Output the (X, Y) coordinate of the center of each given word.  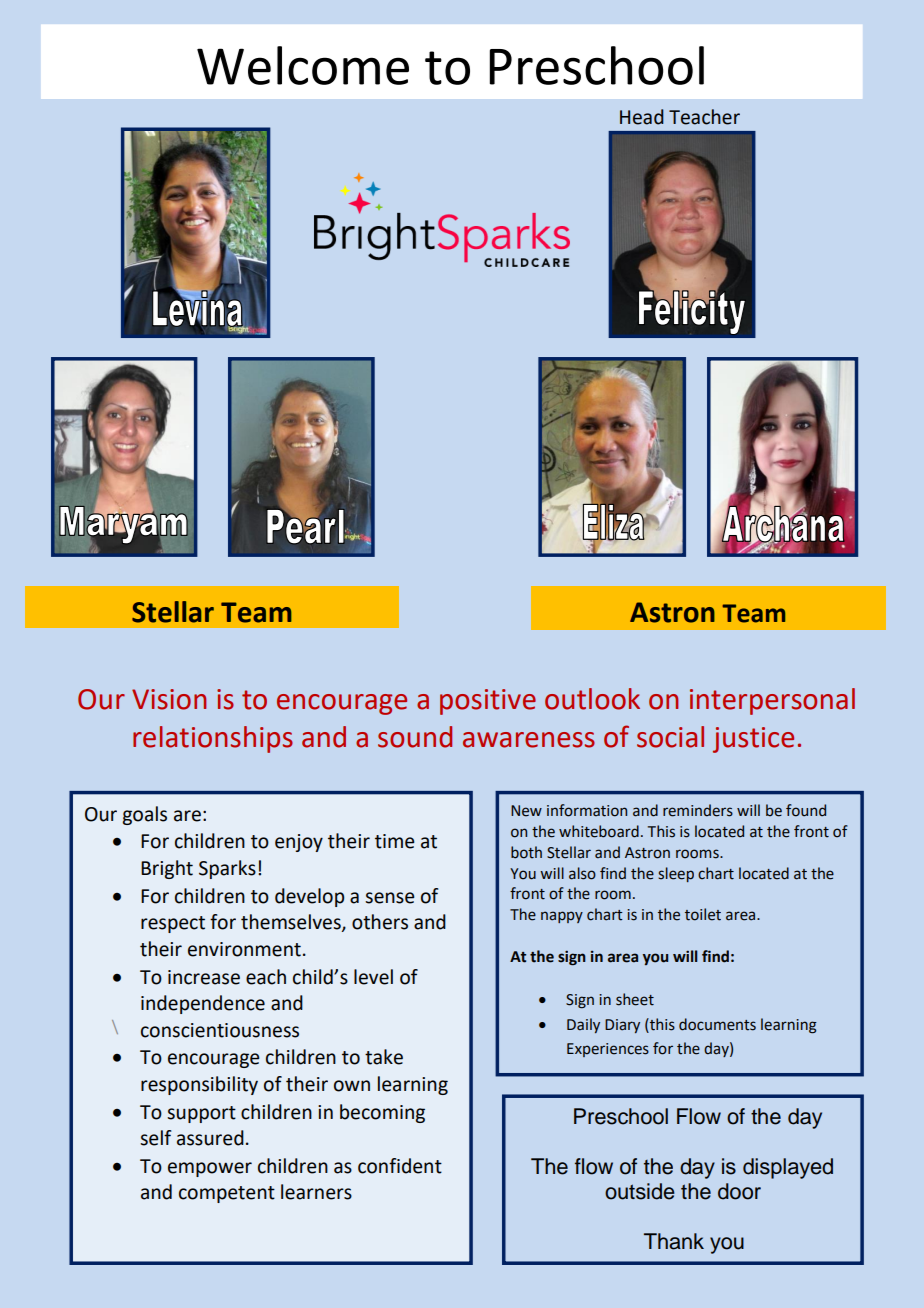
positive (488, 702)
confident (400, 1166)
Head (642, 117)
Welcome (303, 65)
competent (227, 1194)
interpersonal (772, 701)
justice (753, 740)
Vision (169, 699)
